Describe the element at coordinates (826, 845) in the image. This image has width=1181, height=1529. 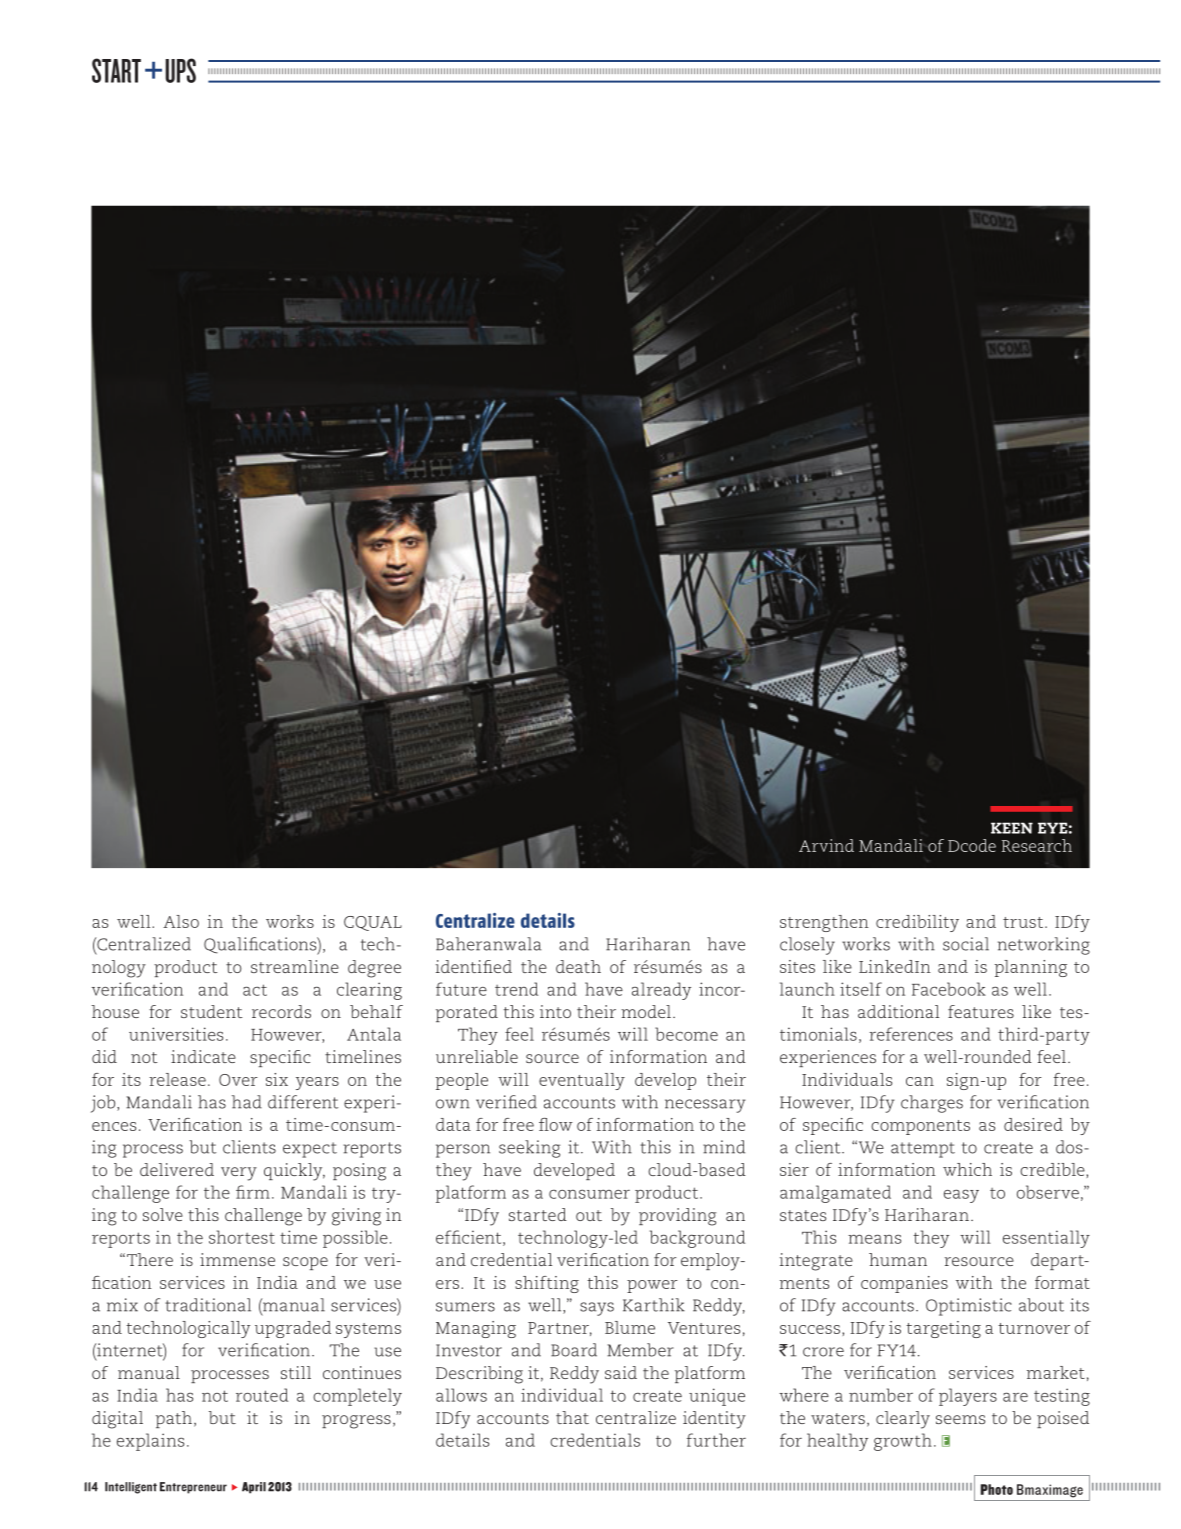
I see `Arvind` at that location.
